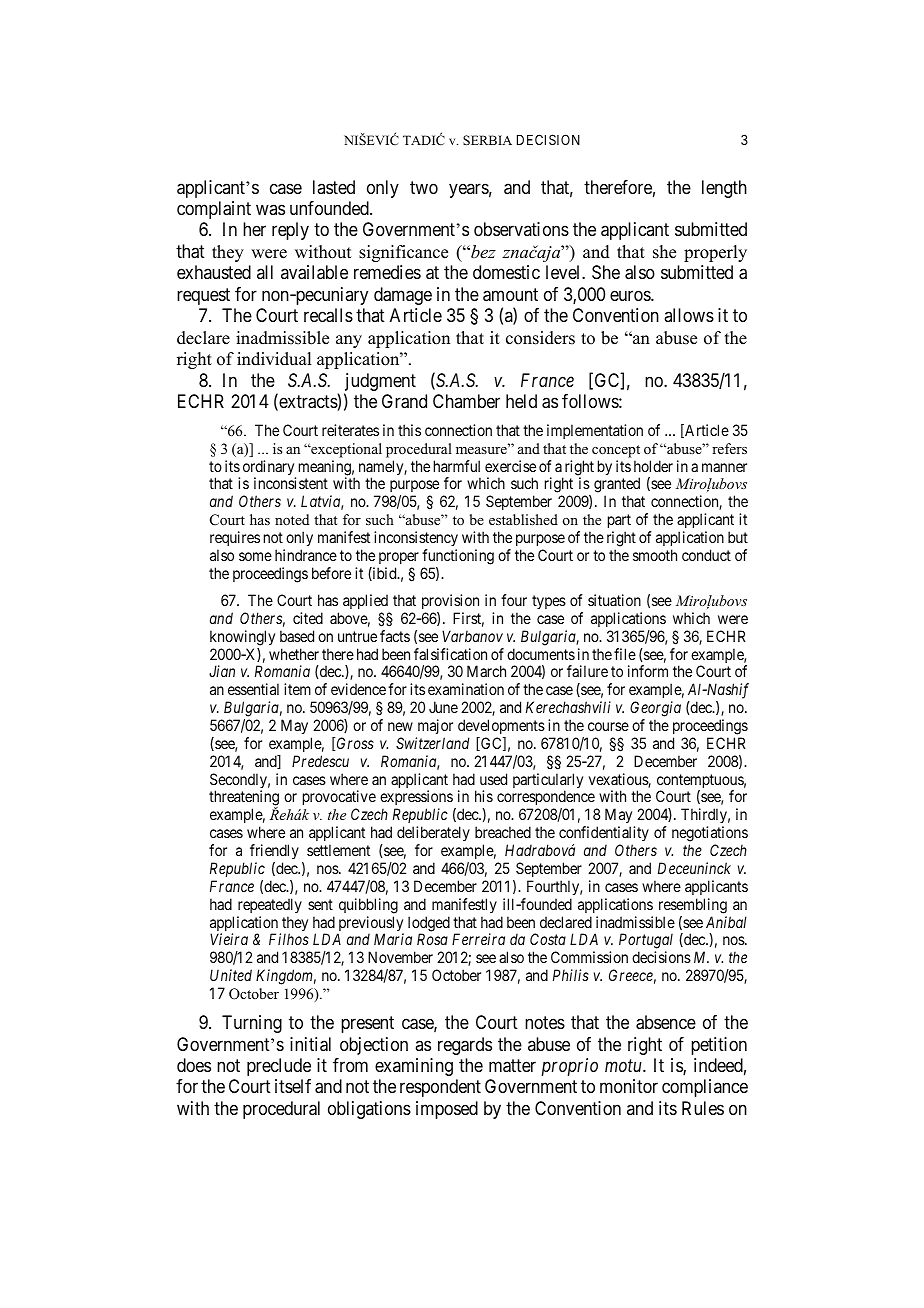 The height and width of the screenshot is (1308, 924). What do you see at coordinates (270, 210) in the screenshot?
I see `was` at bounding box center [270, 210].
